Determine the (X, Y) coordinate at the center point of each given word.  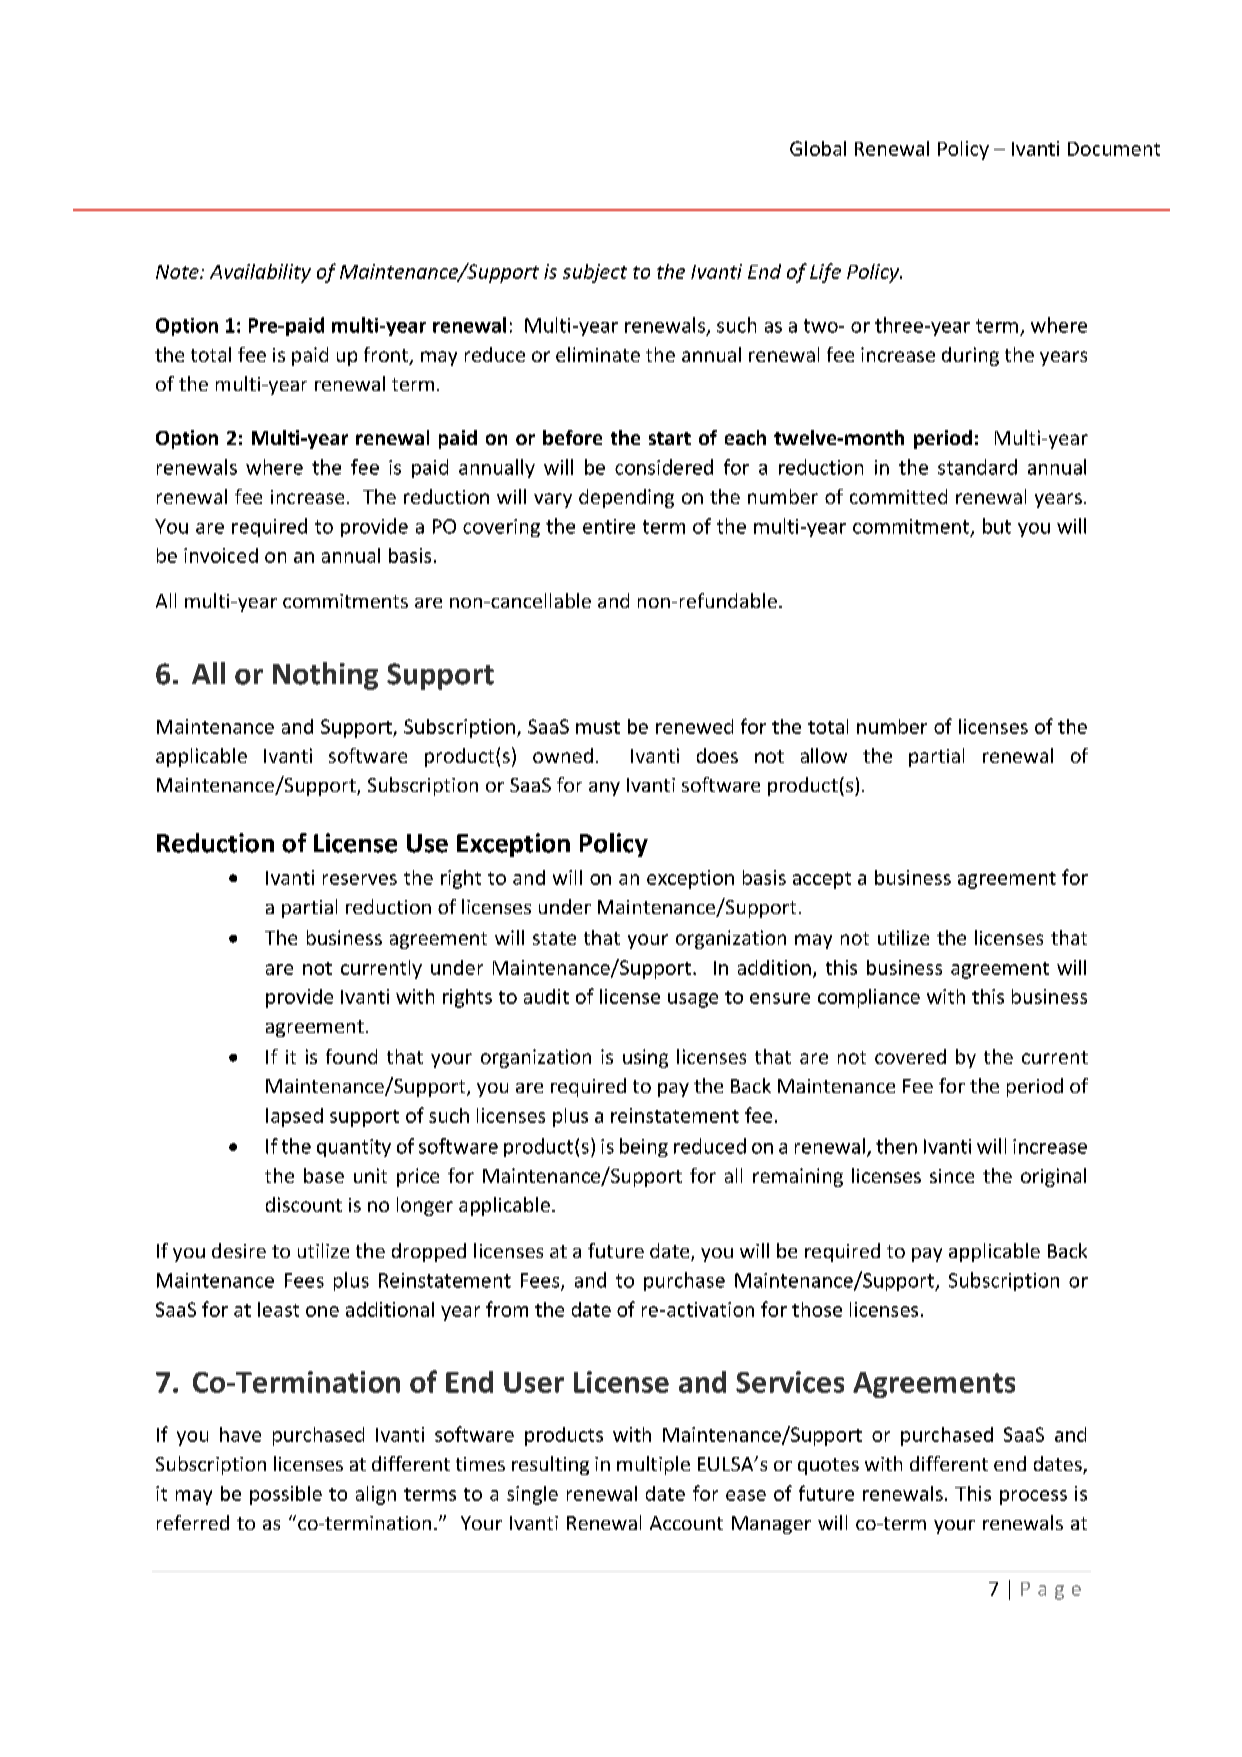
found (351, 1056)
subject (595, 273)
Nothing (325, 676)
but (997, 526)
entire (609, 526)
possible (286, 1495)
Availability (260, 273)
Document (1114, 149)
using (645, 1058)
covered (910, 1056)
